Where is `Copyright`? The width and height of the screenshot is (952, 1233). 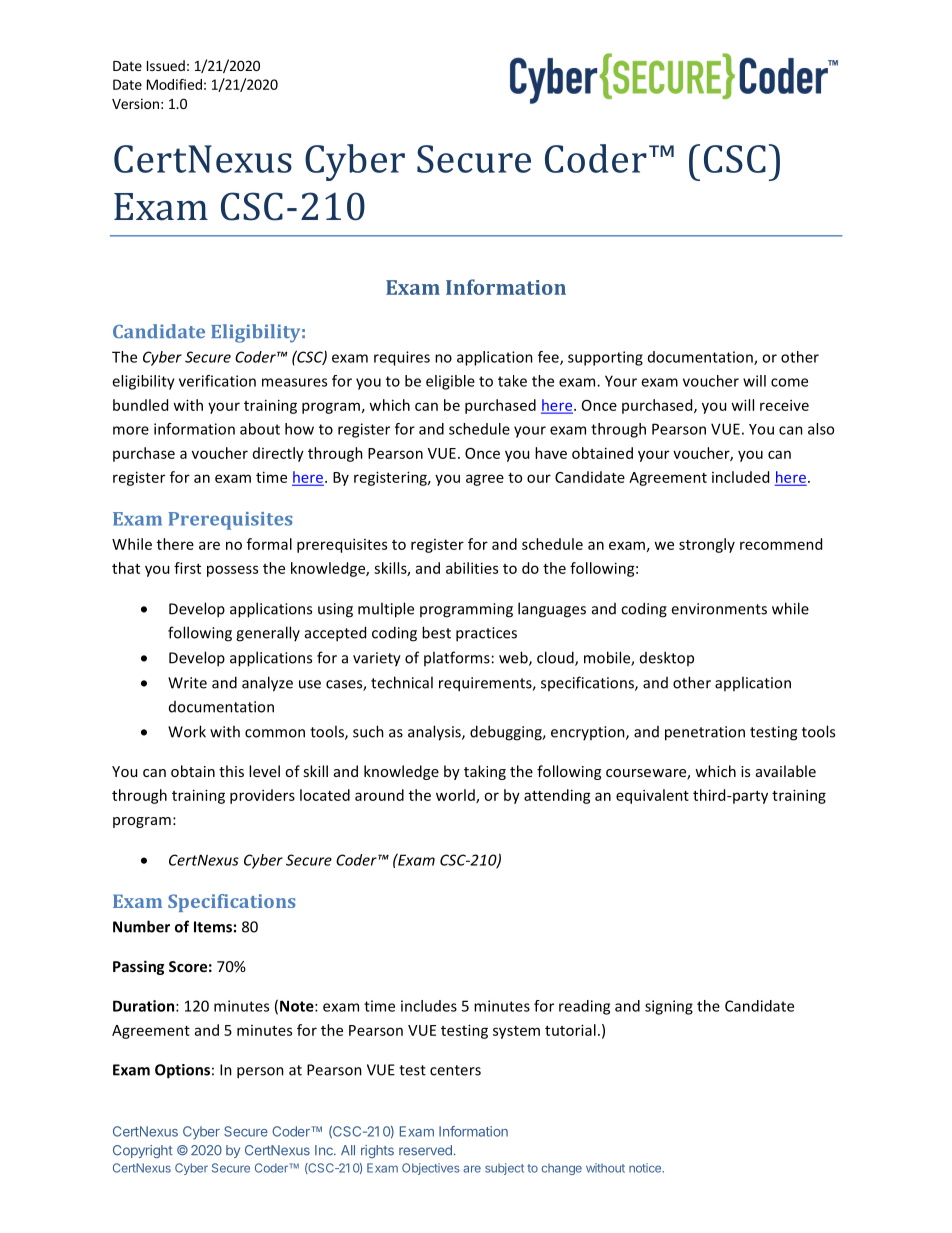
Copyright is located at coordinates (143, 1151).
